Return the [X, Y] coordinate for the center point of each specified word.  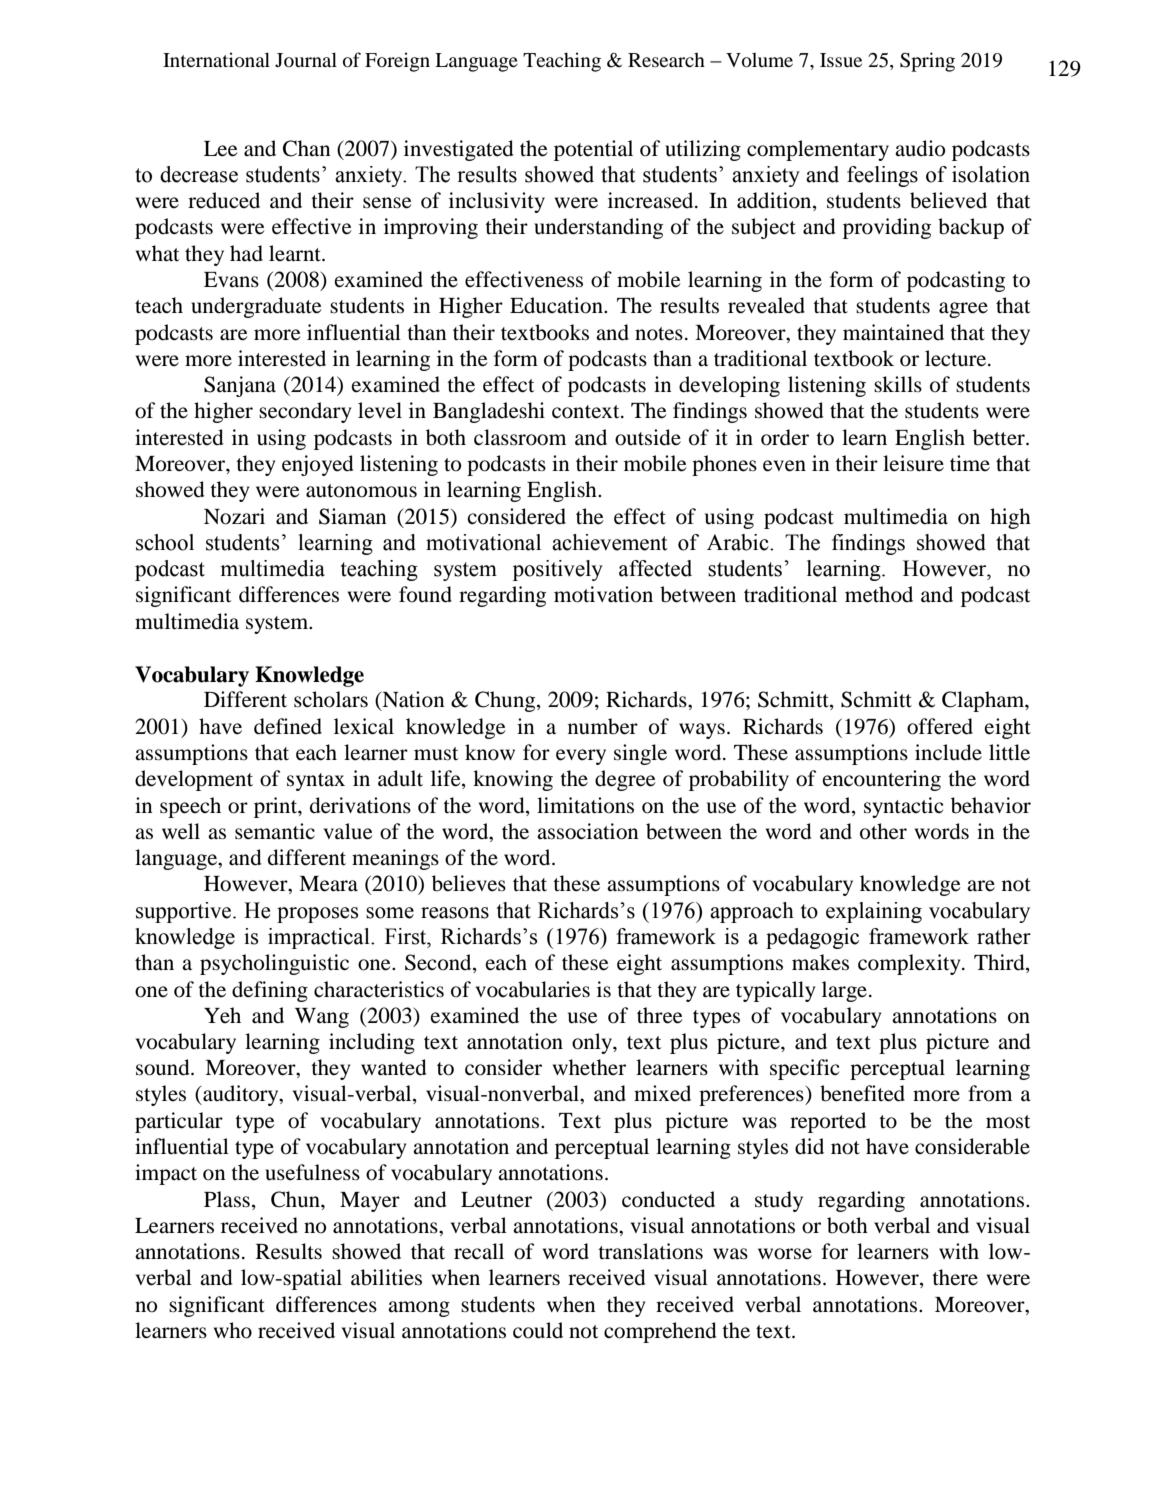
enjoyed [318, 465]
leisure [913, 463]
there [955, 1277]
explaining [874, 912]
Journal [306, 59]
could [538, 1330]
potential [593, 150]
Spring [927, 62]
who [233, 1330]
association [588, 831]
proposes [317, 915]
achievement [610, 542]
